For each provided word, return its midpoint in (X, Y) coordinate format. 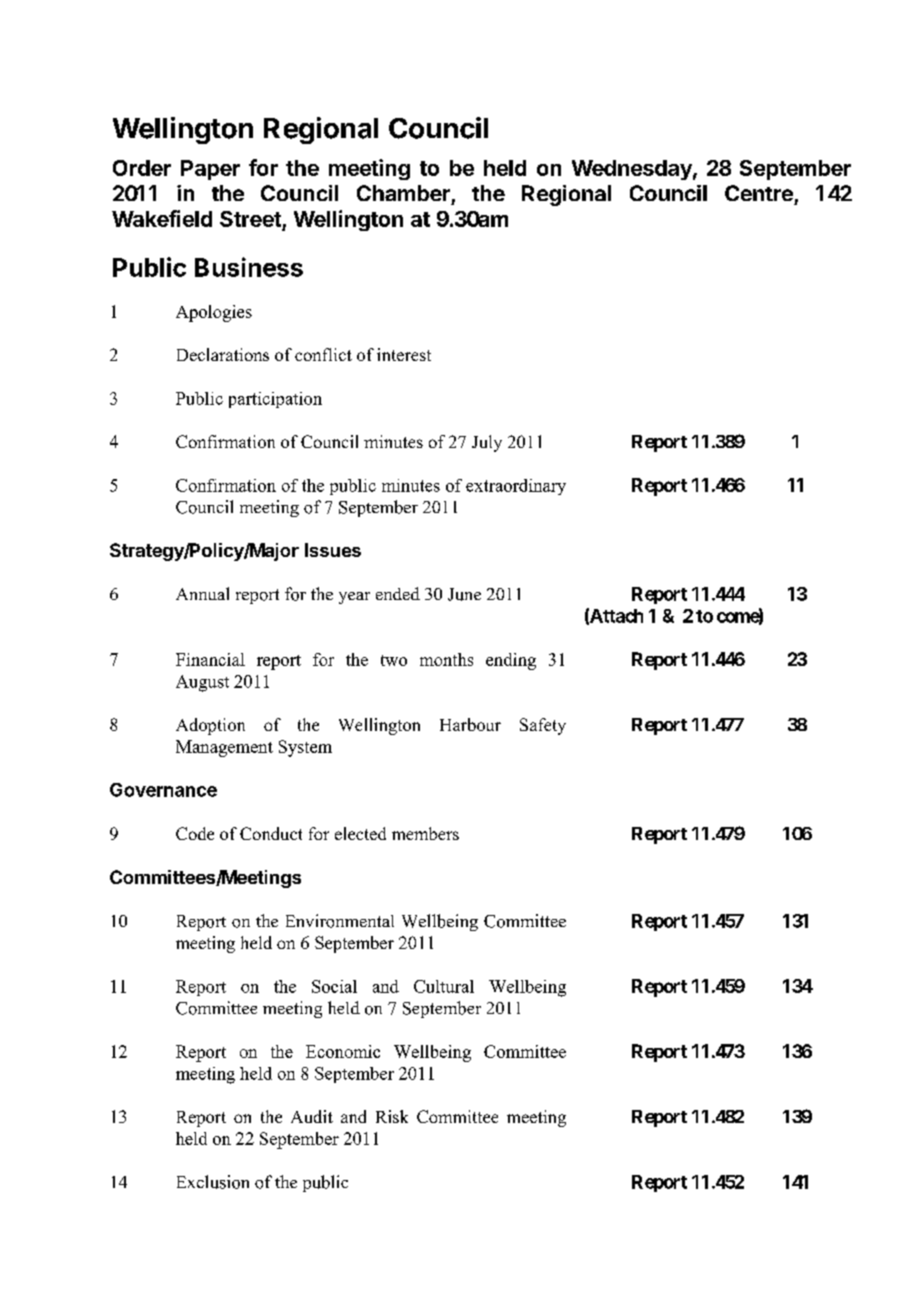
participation (275, 400)
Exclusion (213, 1182)
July (487, 443)
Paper (210, 170)
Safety (543, 726)
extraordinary (516, 487)
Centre (759, 193)
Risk (392, 1116)
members (425, 833)
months (446, 659)
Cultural (444, 986)
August (202, 683)
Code (195, 833)
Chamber (403, 193)
